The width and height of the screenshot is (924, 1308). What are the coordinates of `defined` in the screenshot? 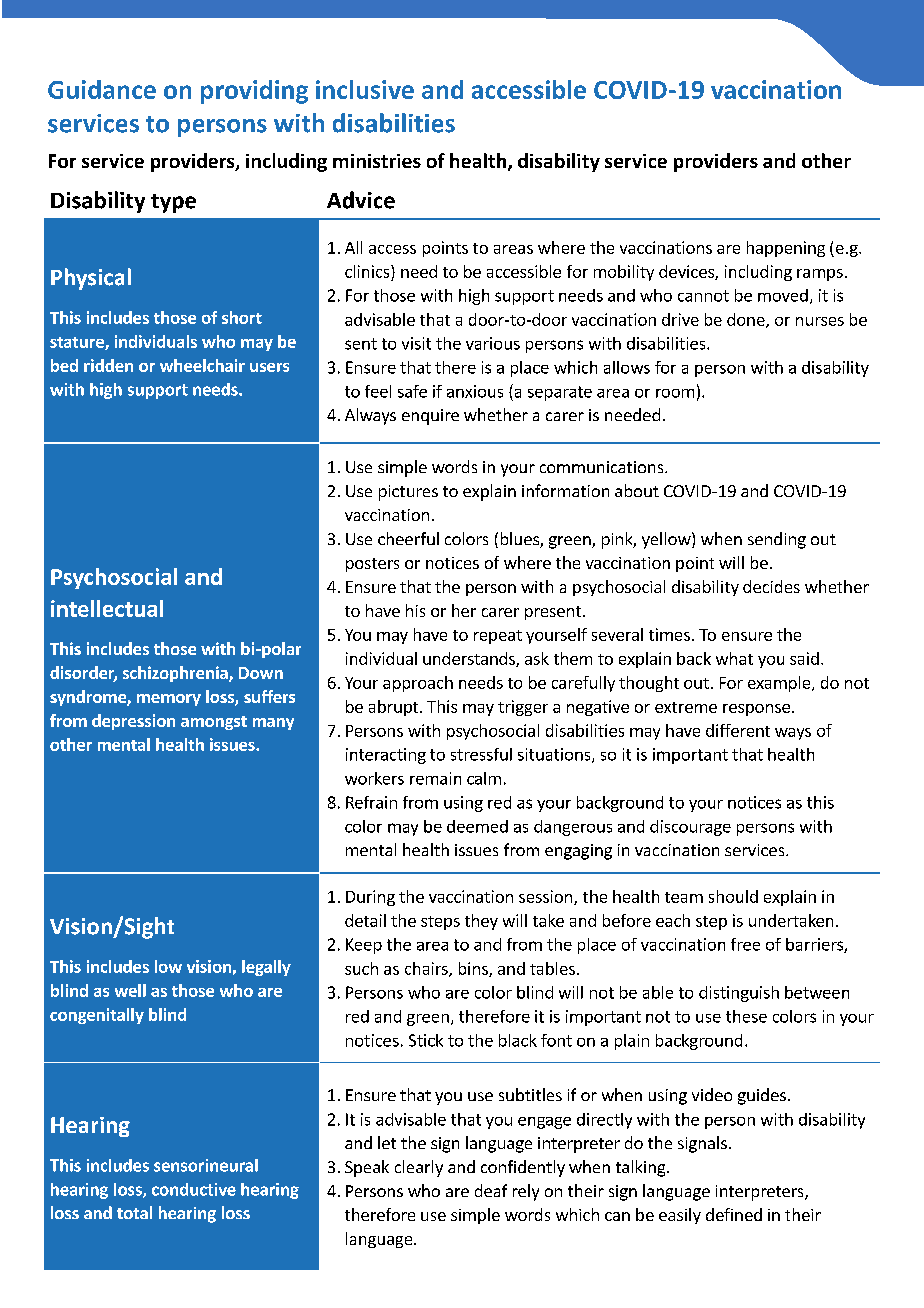 It's located at (734, 1214).
